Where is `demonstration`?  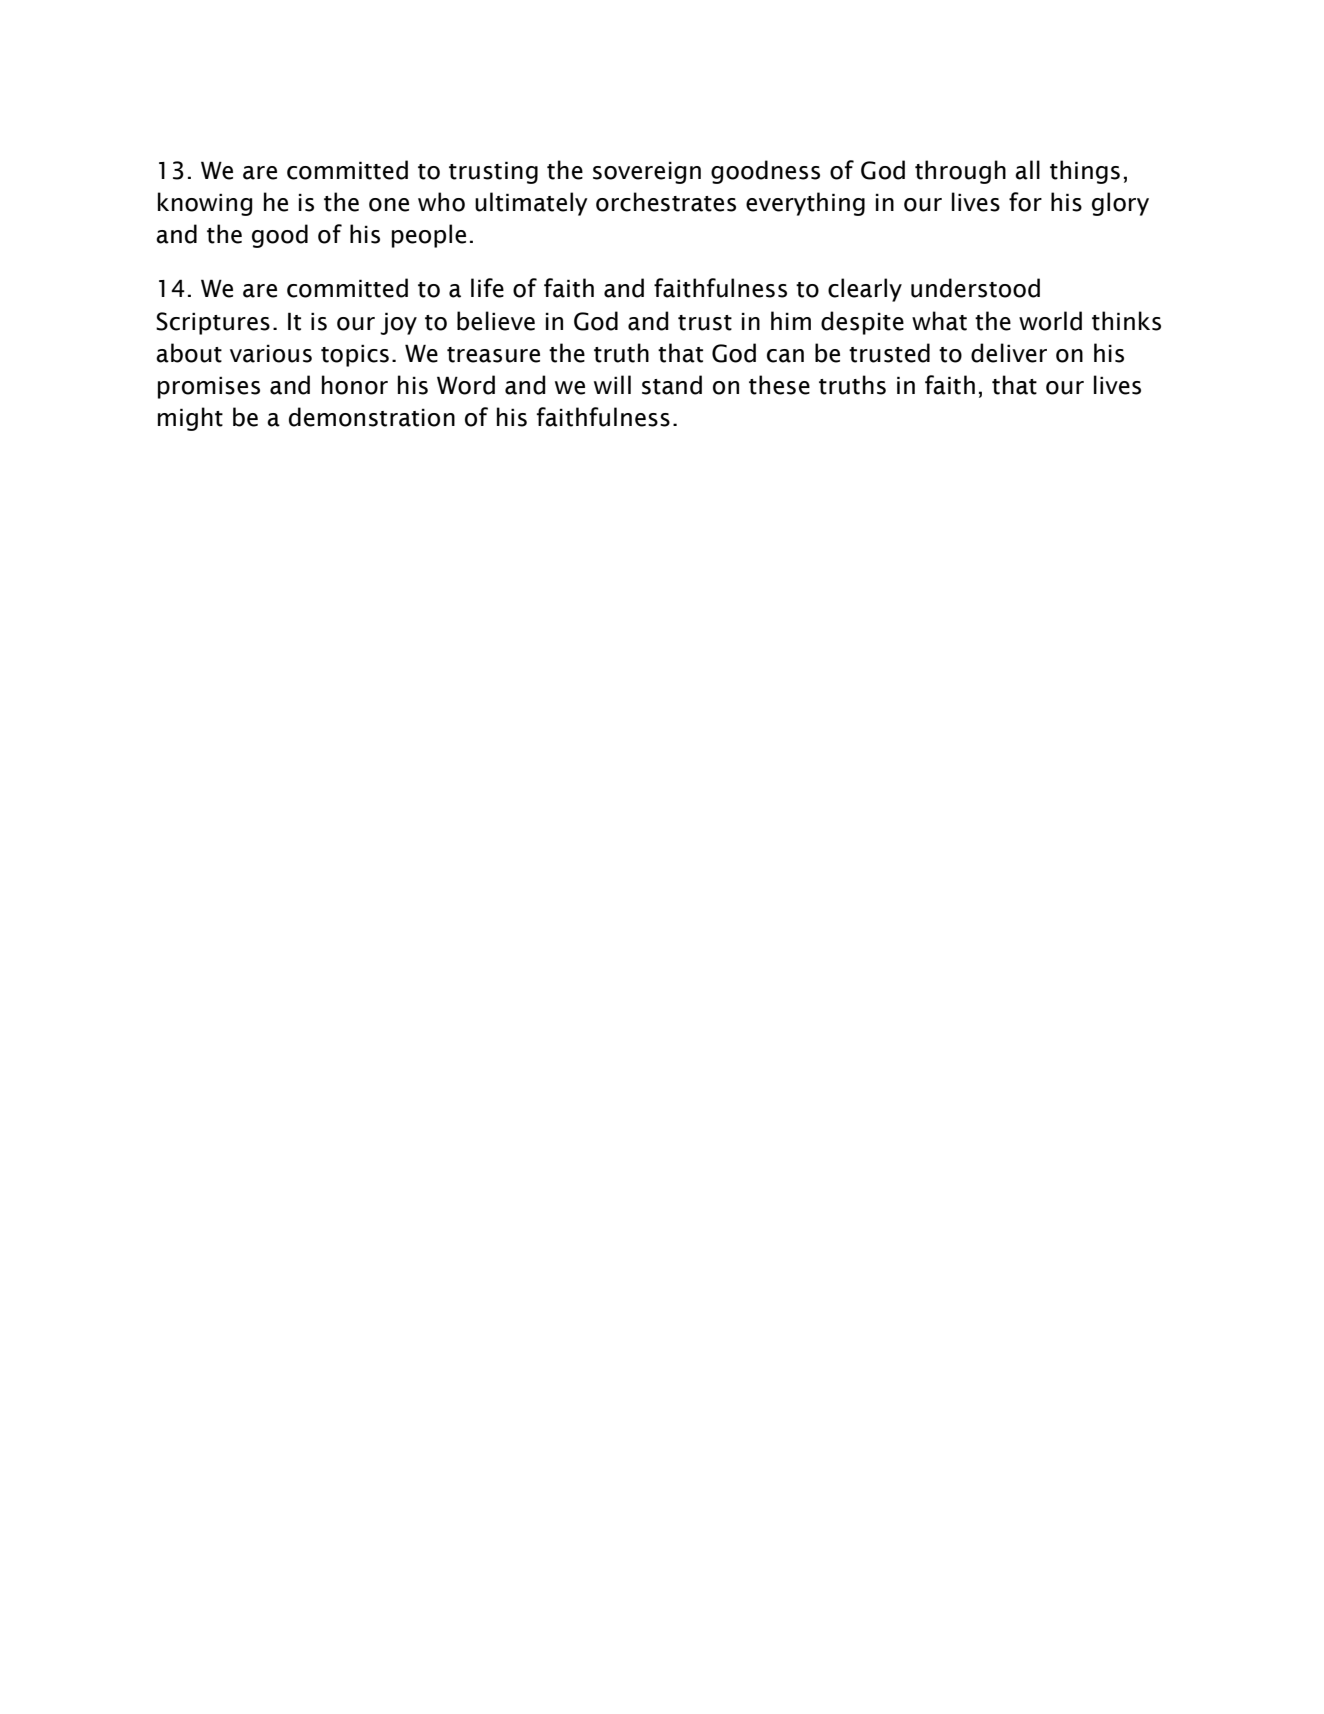 demonstration is located at coordinates (372, 417).
